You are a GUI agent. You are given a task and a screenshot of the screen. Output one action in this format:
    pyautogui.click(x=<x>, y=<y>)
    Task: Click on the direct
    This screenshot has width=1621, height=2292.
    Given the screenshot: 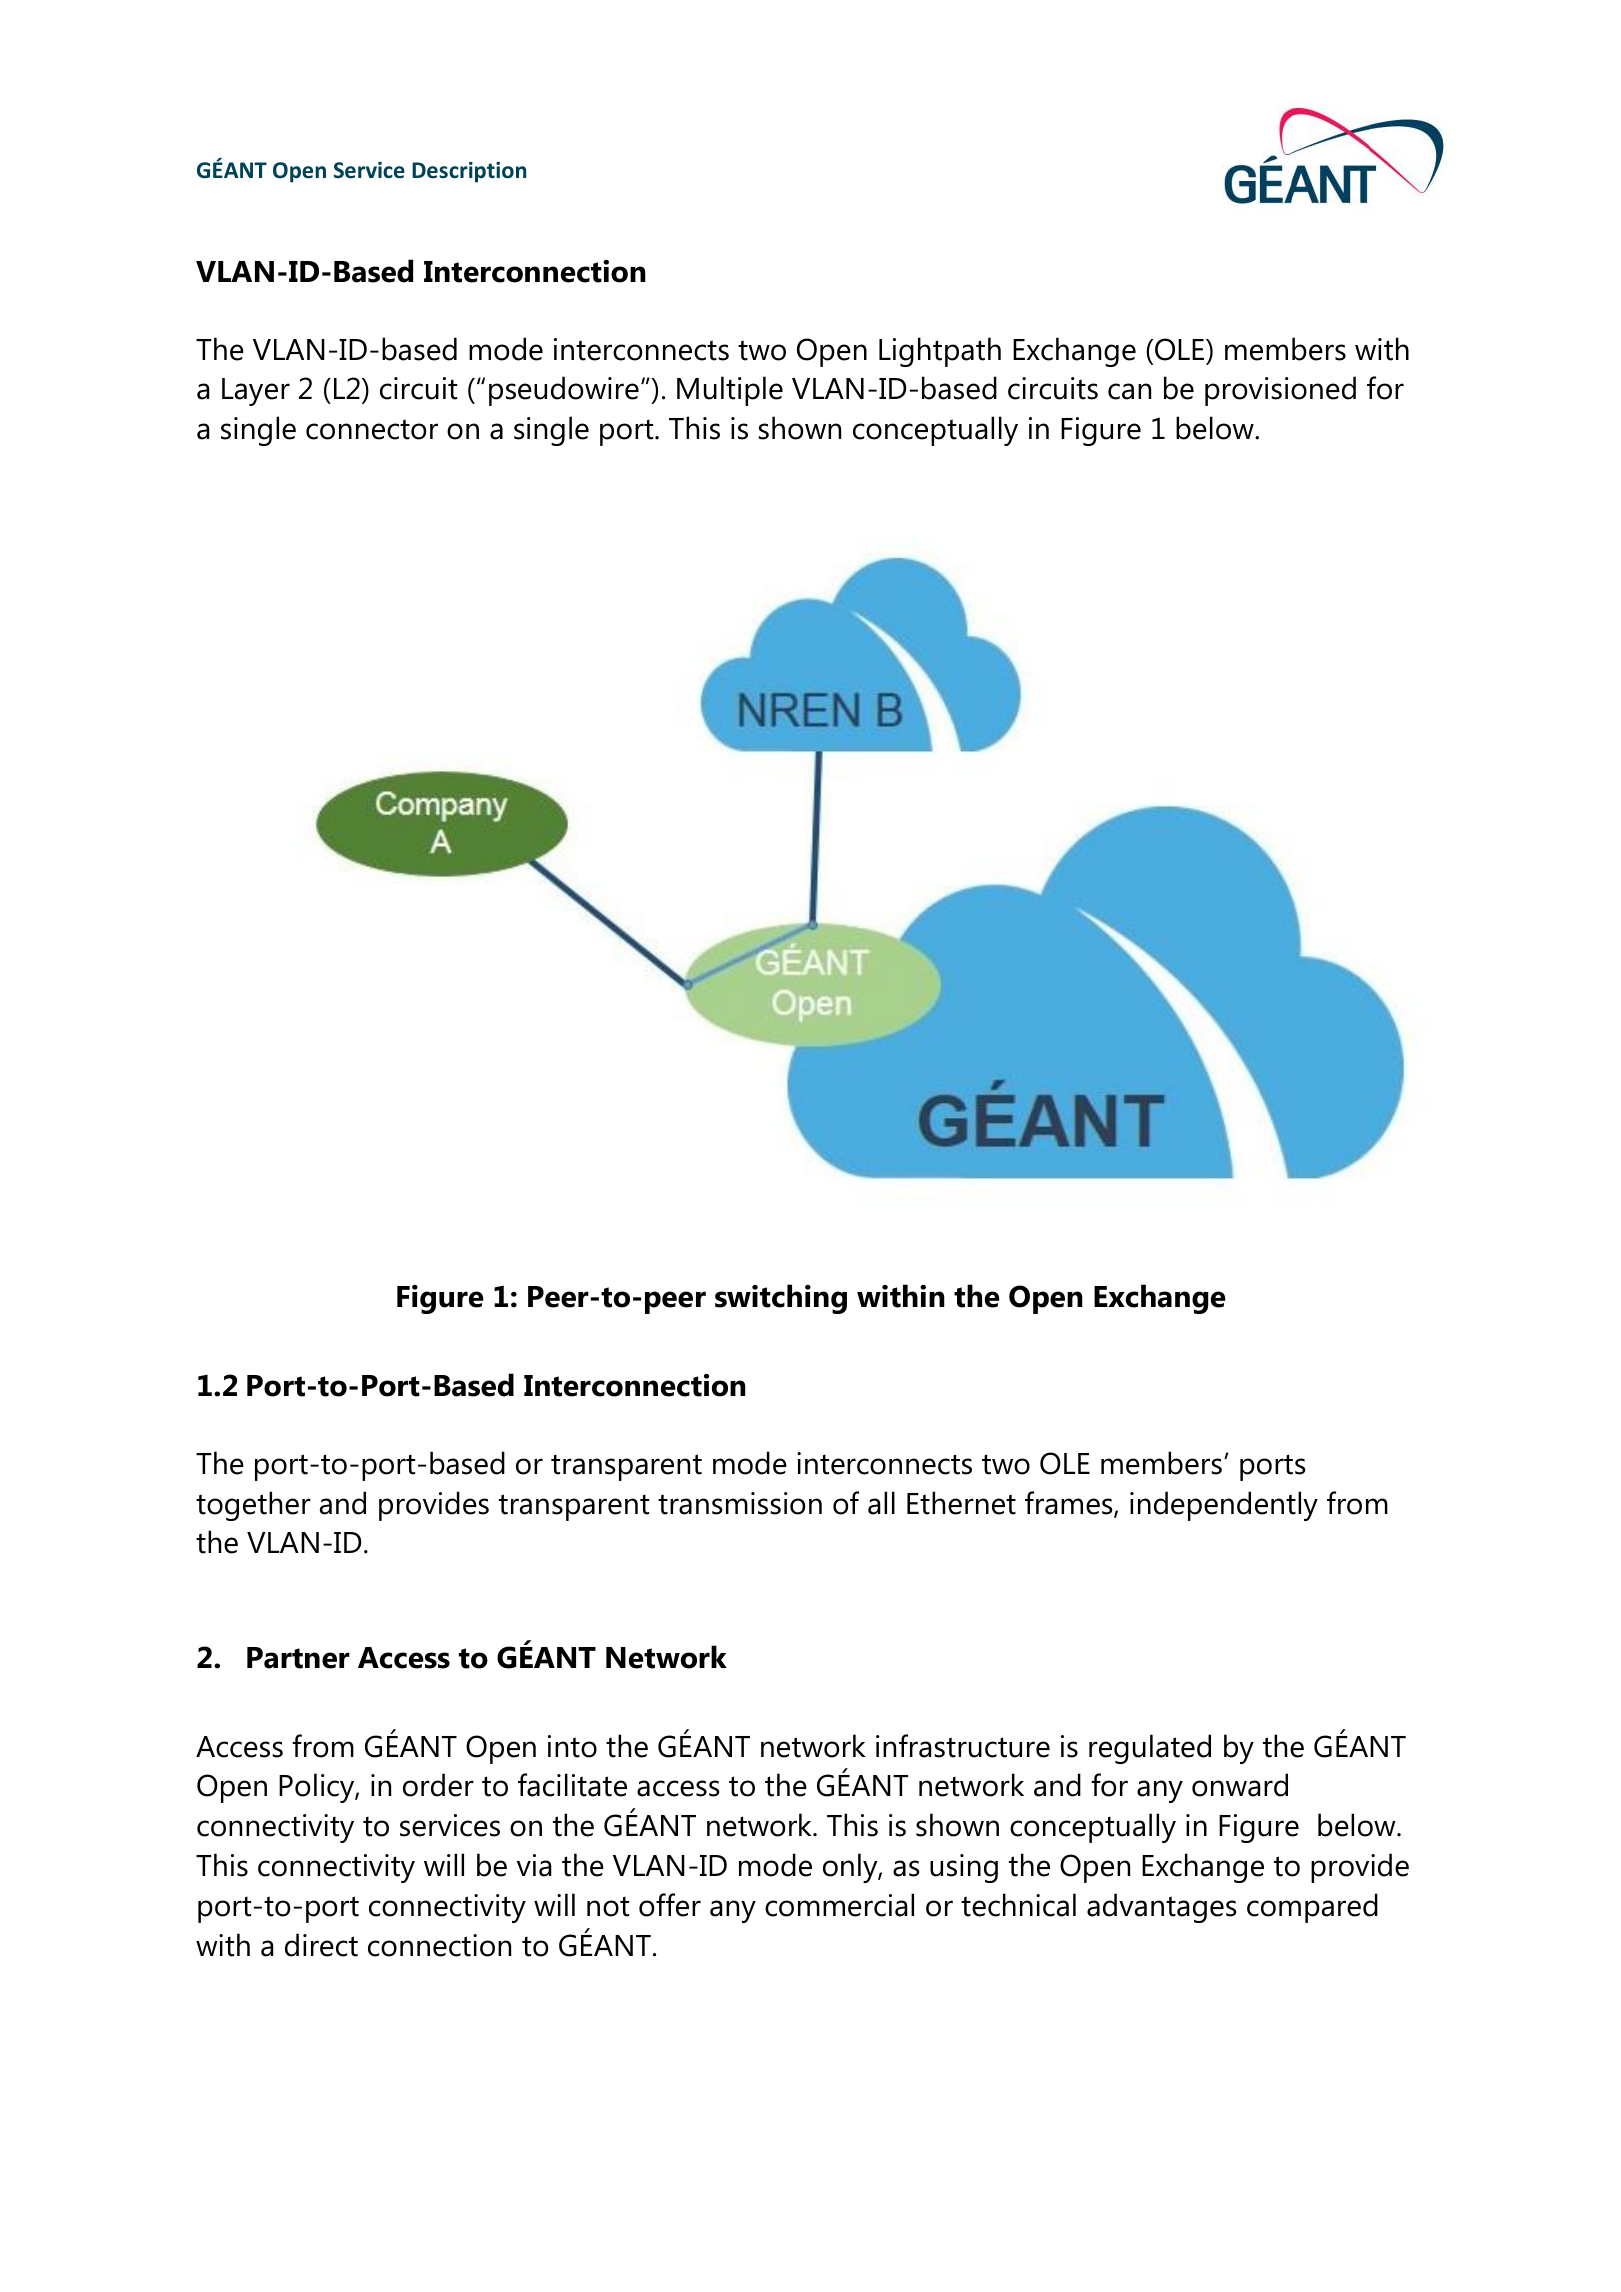 What is the action you would take?
    pyautogui.click(x=321, y=1945)
